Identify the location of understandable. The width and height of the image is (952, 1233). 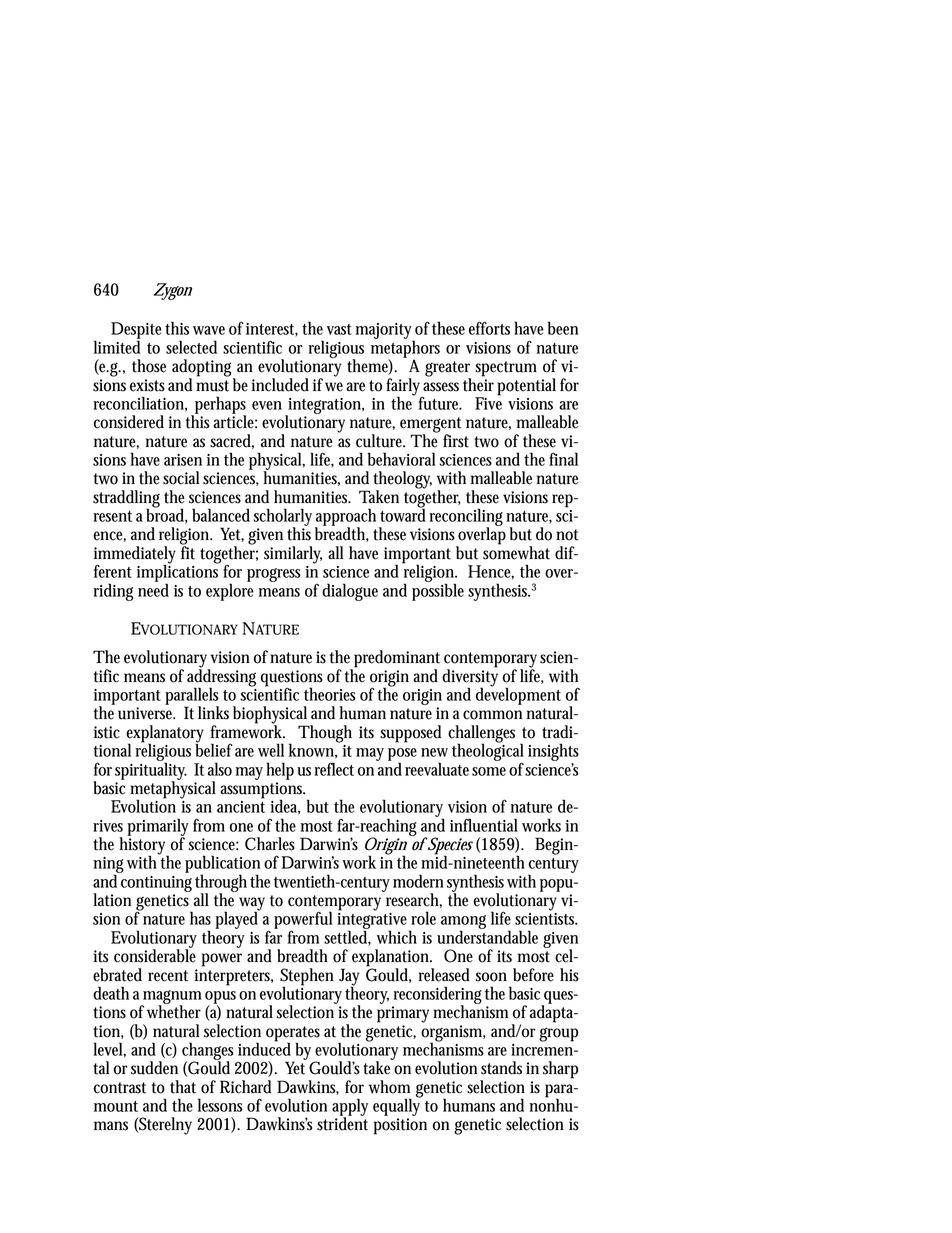
(487, 936).
